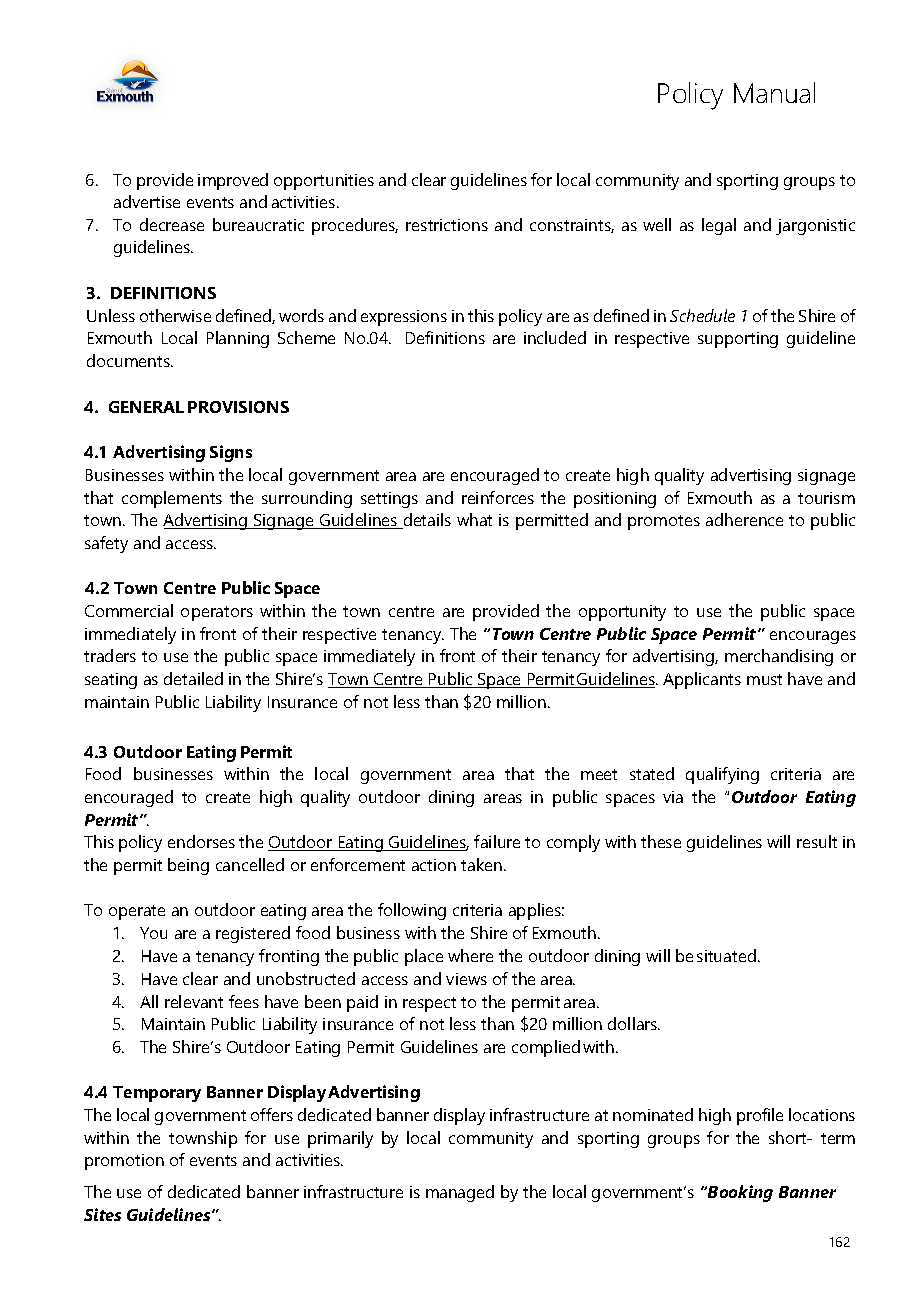 The height and width of the document is (1307, 924). I want to click on reinforces, so click(498, 497).
